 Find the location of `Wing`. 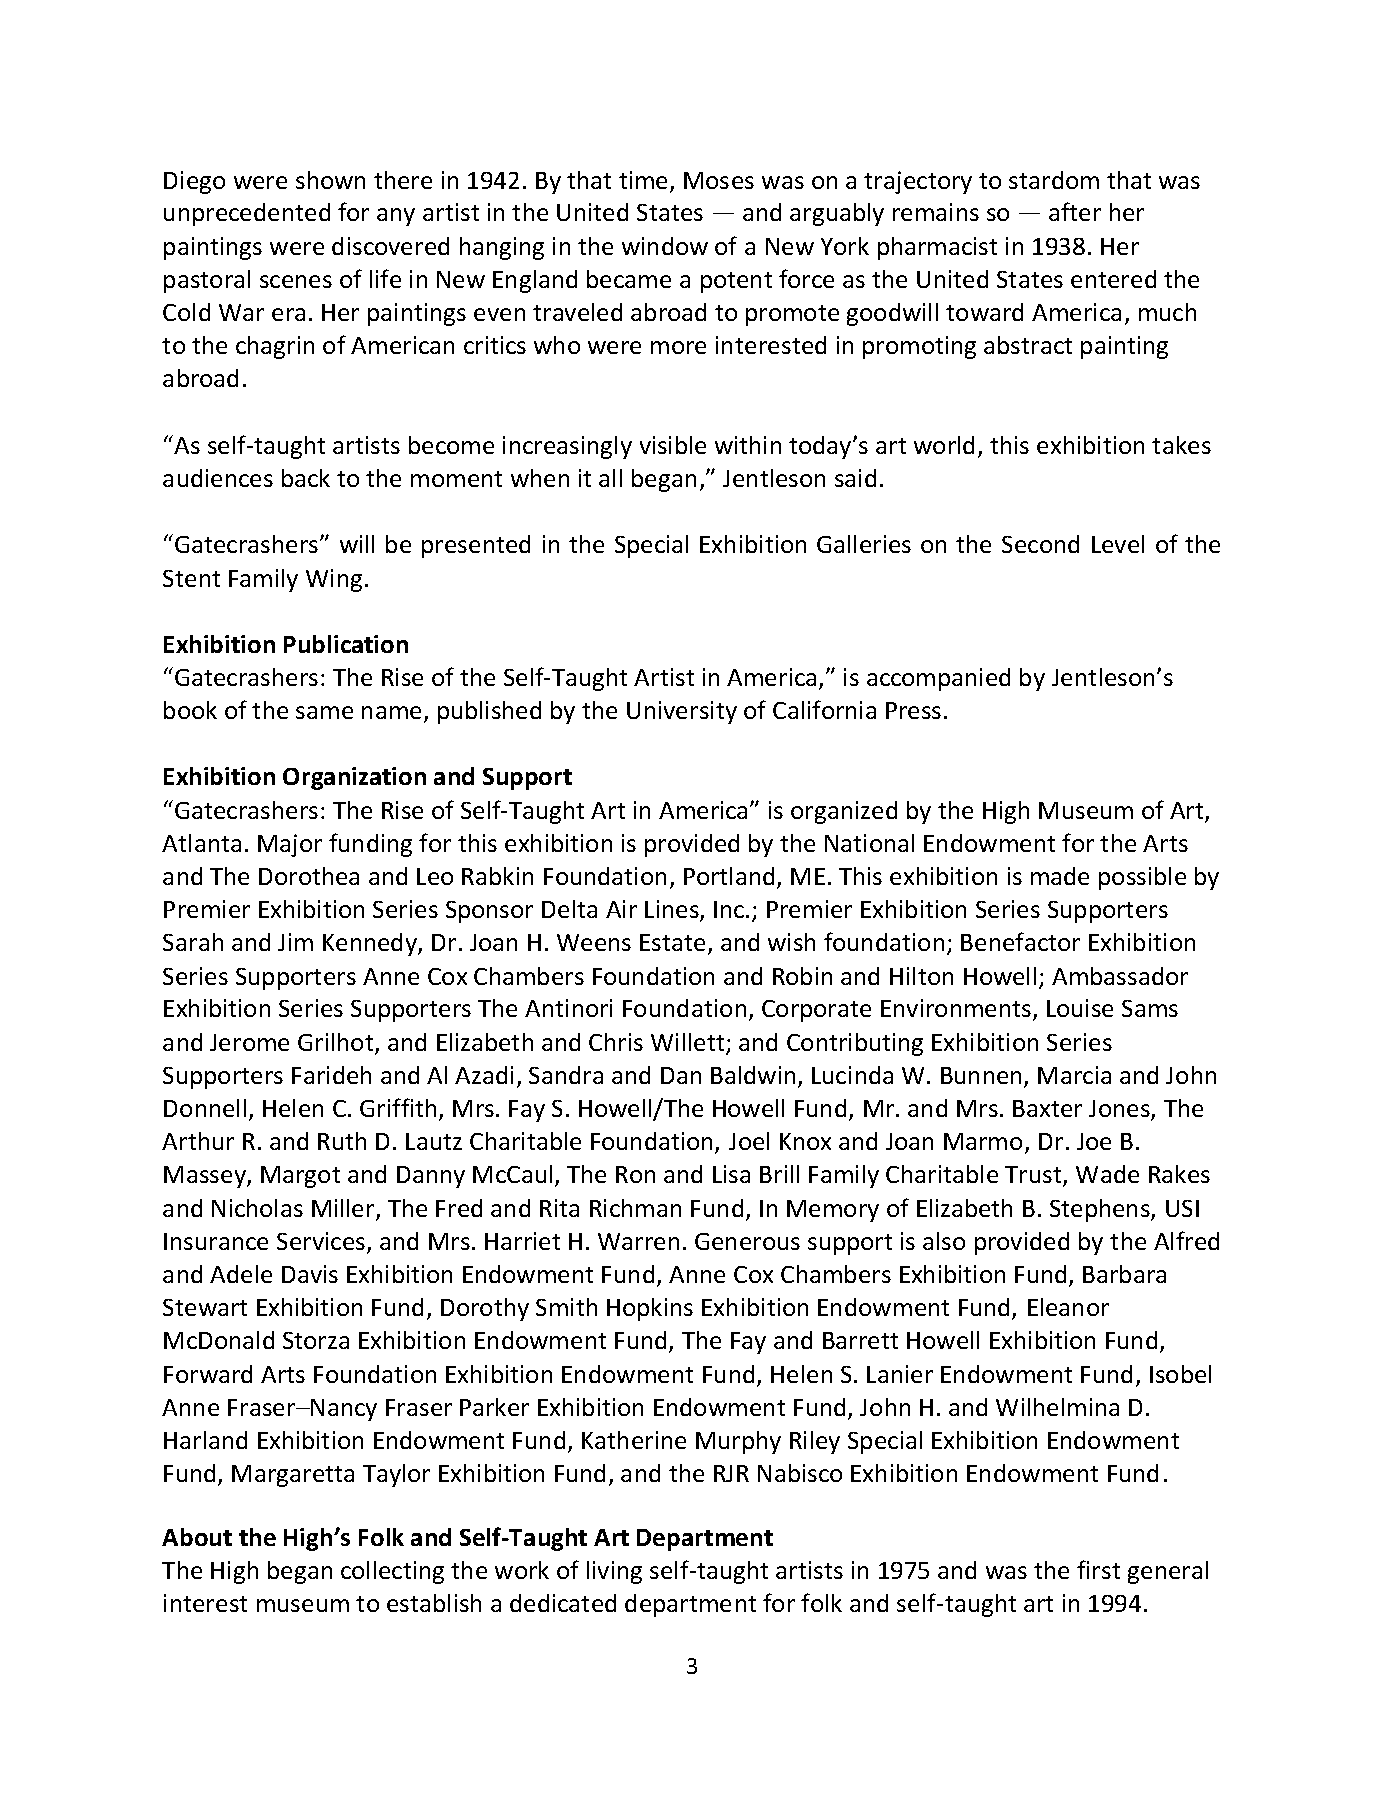

Wing is located at coordinates (334, 580).
